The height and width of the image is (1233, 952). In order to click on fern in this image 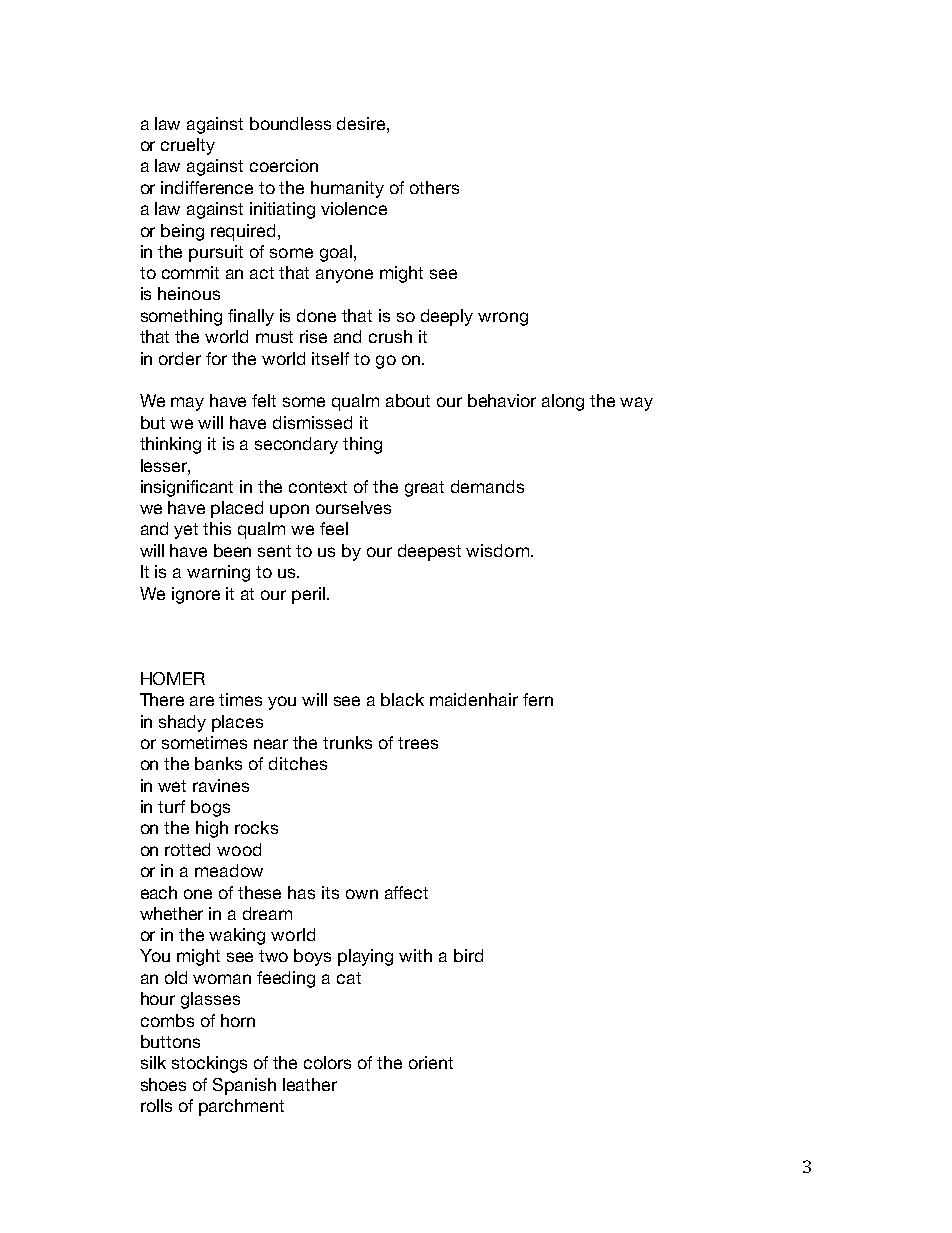, I will do `click(538, 699)`.
